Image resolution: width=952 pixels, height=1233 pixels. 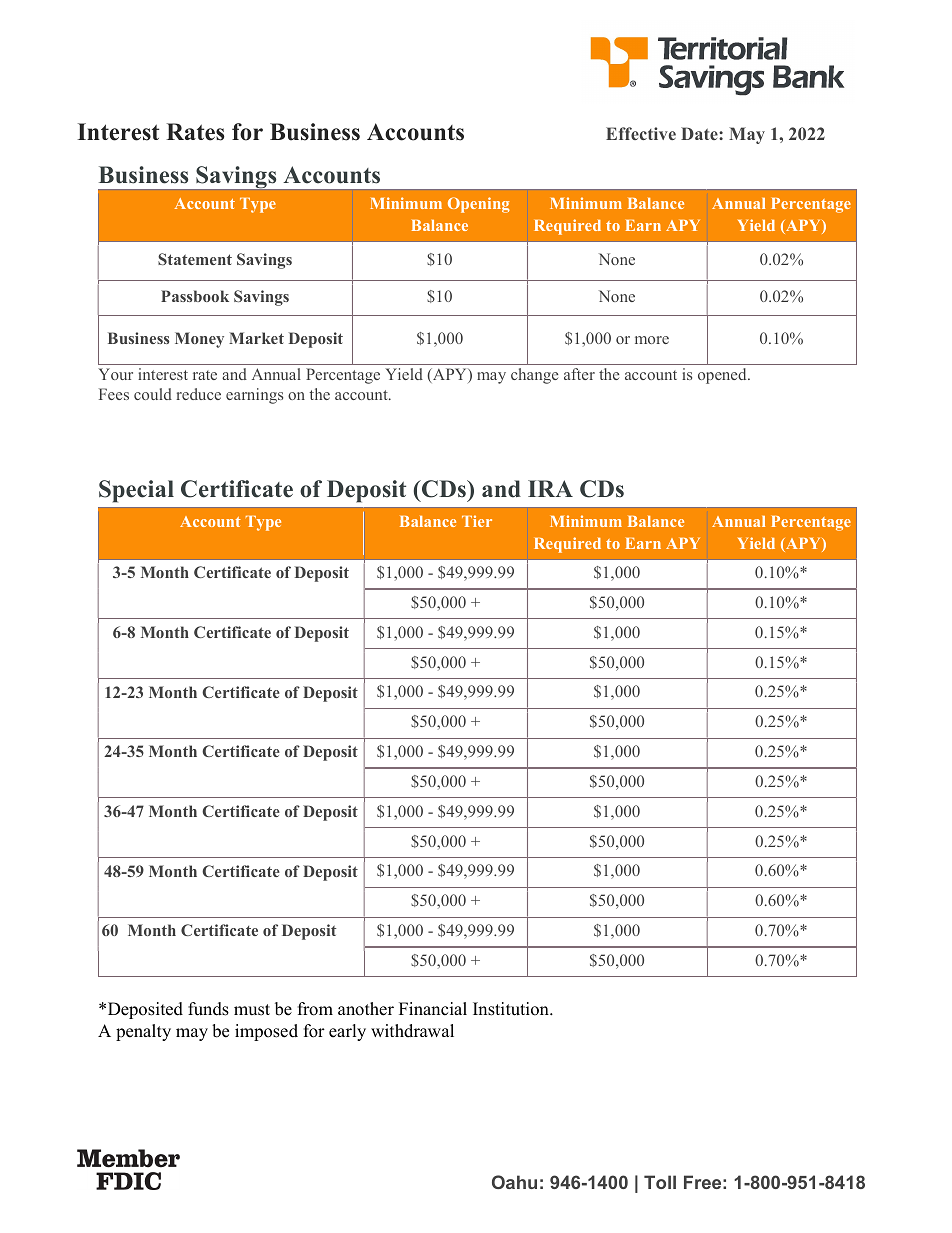 What do you see at coordinates (641, 133) in the page?
I see `Effective` at bounding box center [641, 133].
